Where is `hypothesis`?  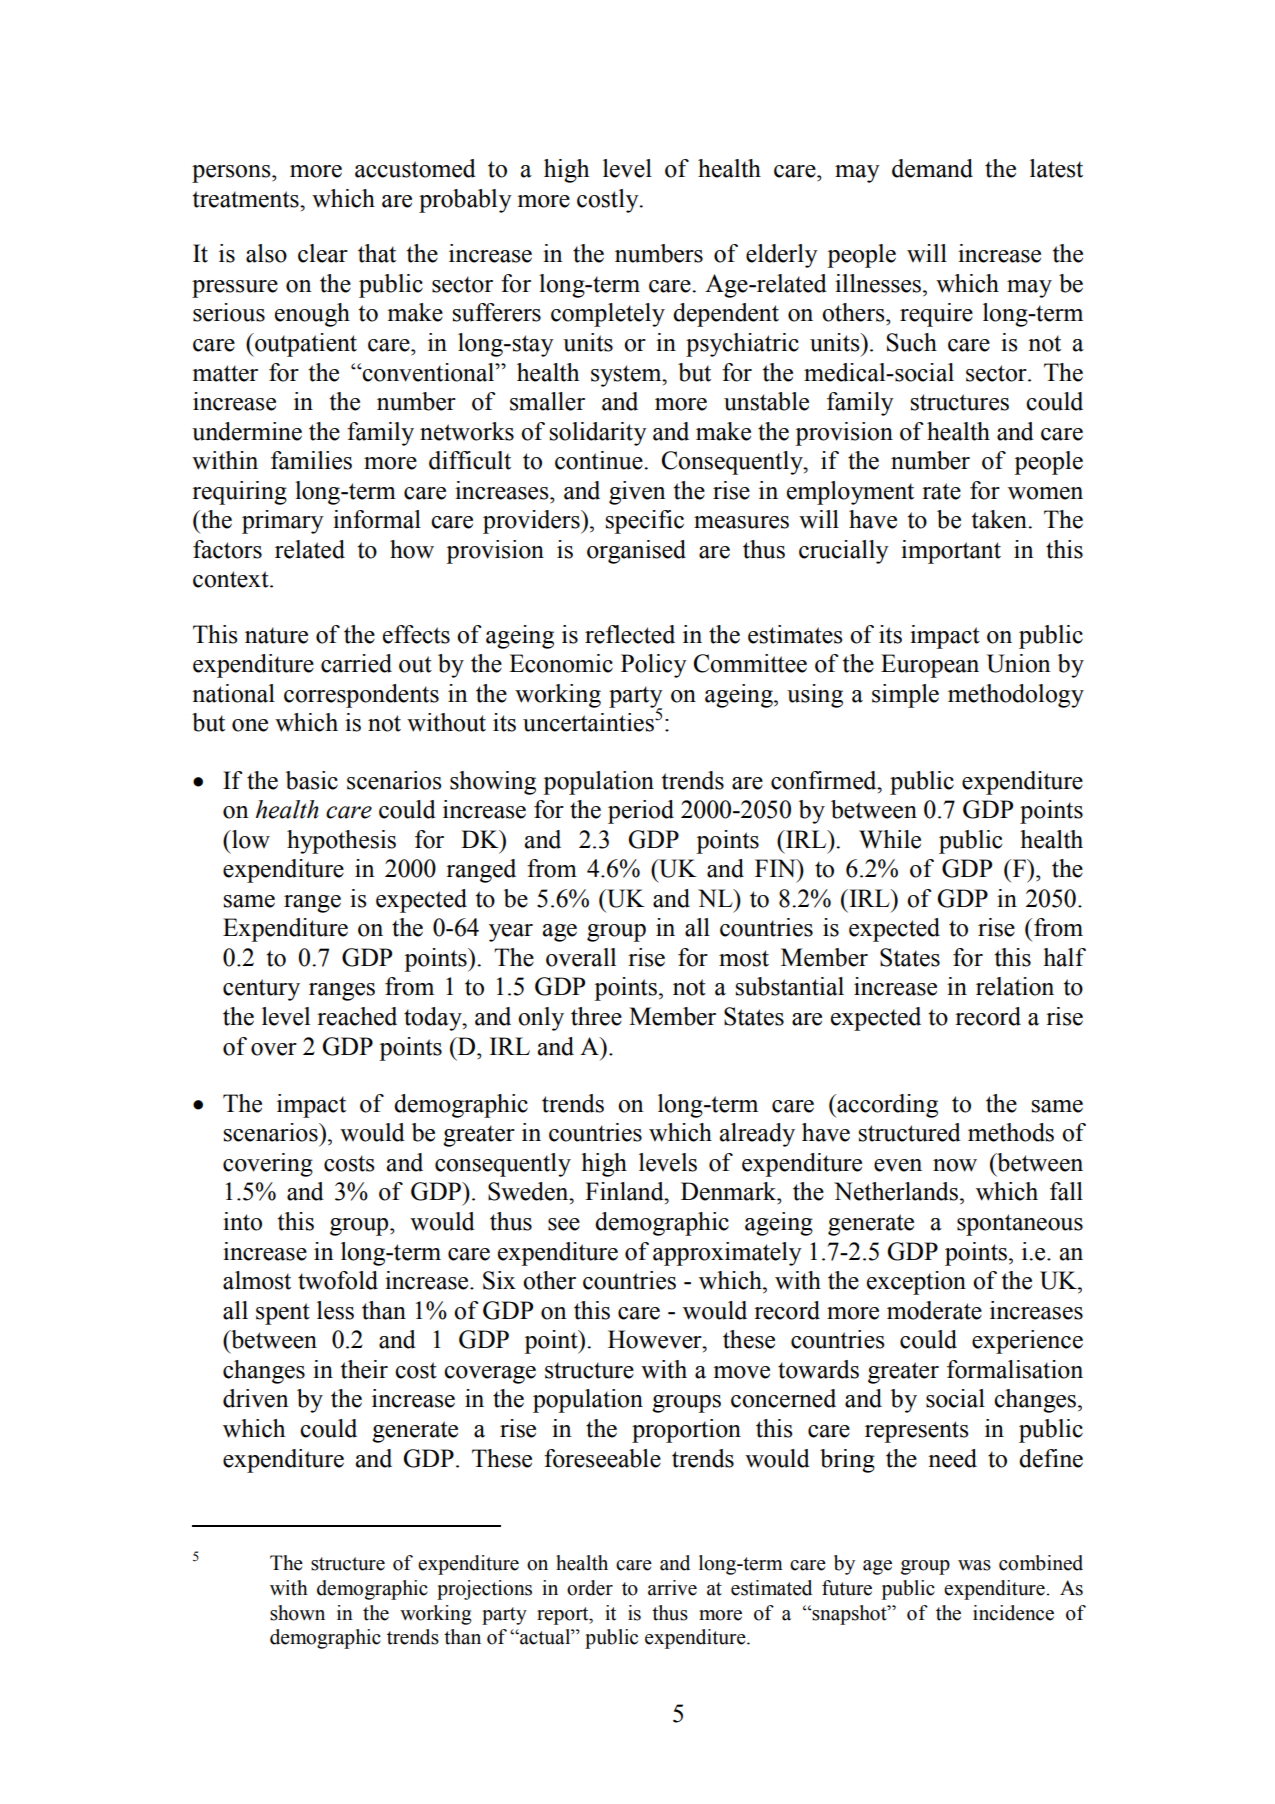
hypothesis is located at coordinates (341, 842).
